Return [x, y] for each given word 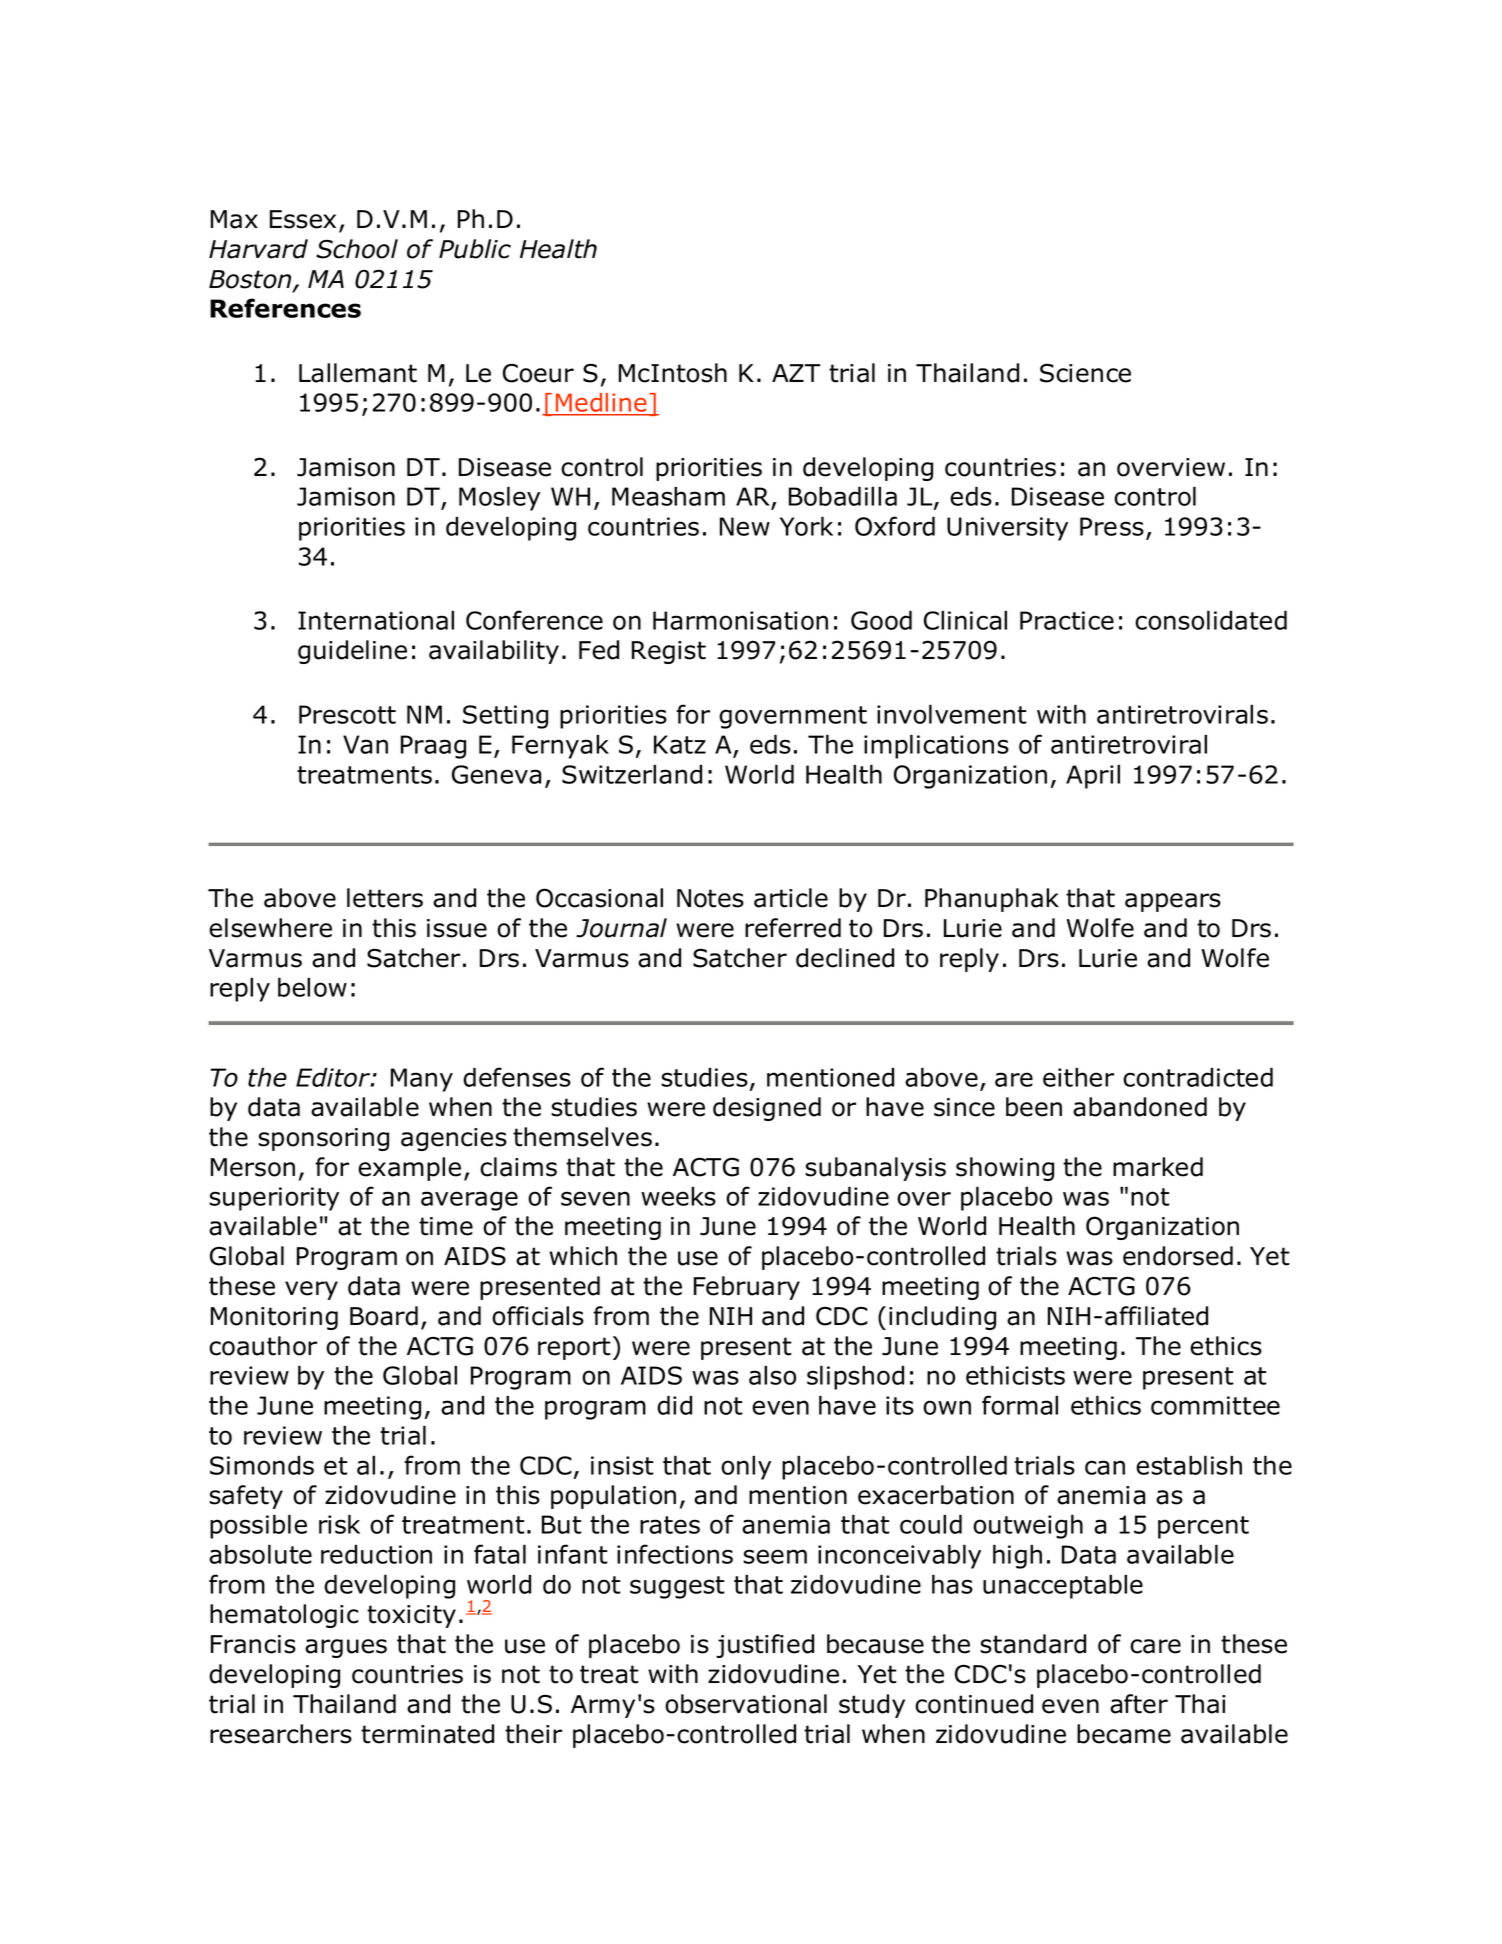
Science [1085, 373]
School [357, 249]
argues [346, 1648]
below [312, 987]
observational [746, 1704]
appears [1173, 902]
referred [793, 928]
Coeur [538, 373]
